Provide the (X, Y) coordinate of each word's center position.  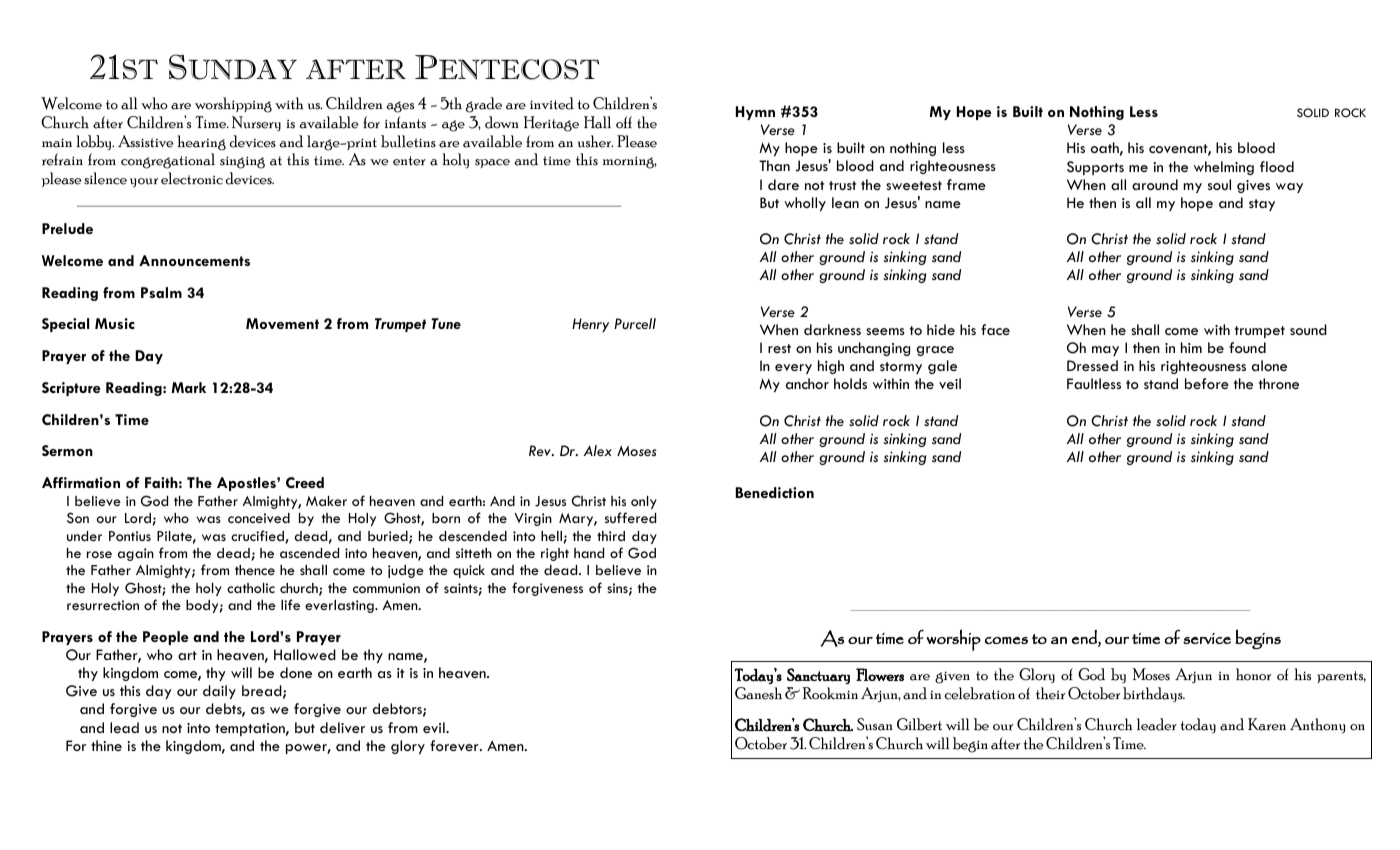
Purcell (635, 323)
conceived (259, 518)
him (1191, 347)
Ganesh (758, 693)
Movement (282, 323)
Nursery (256, 123)
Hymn (755, 113)
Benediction (775, 492)
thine (106, 745)
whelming (1224, 168)
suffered (630, 517)
